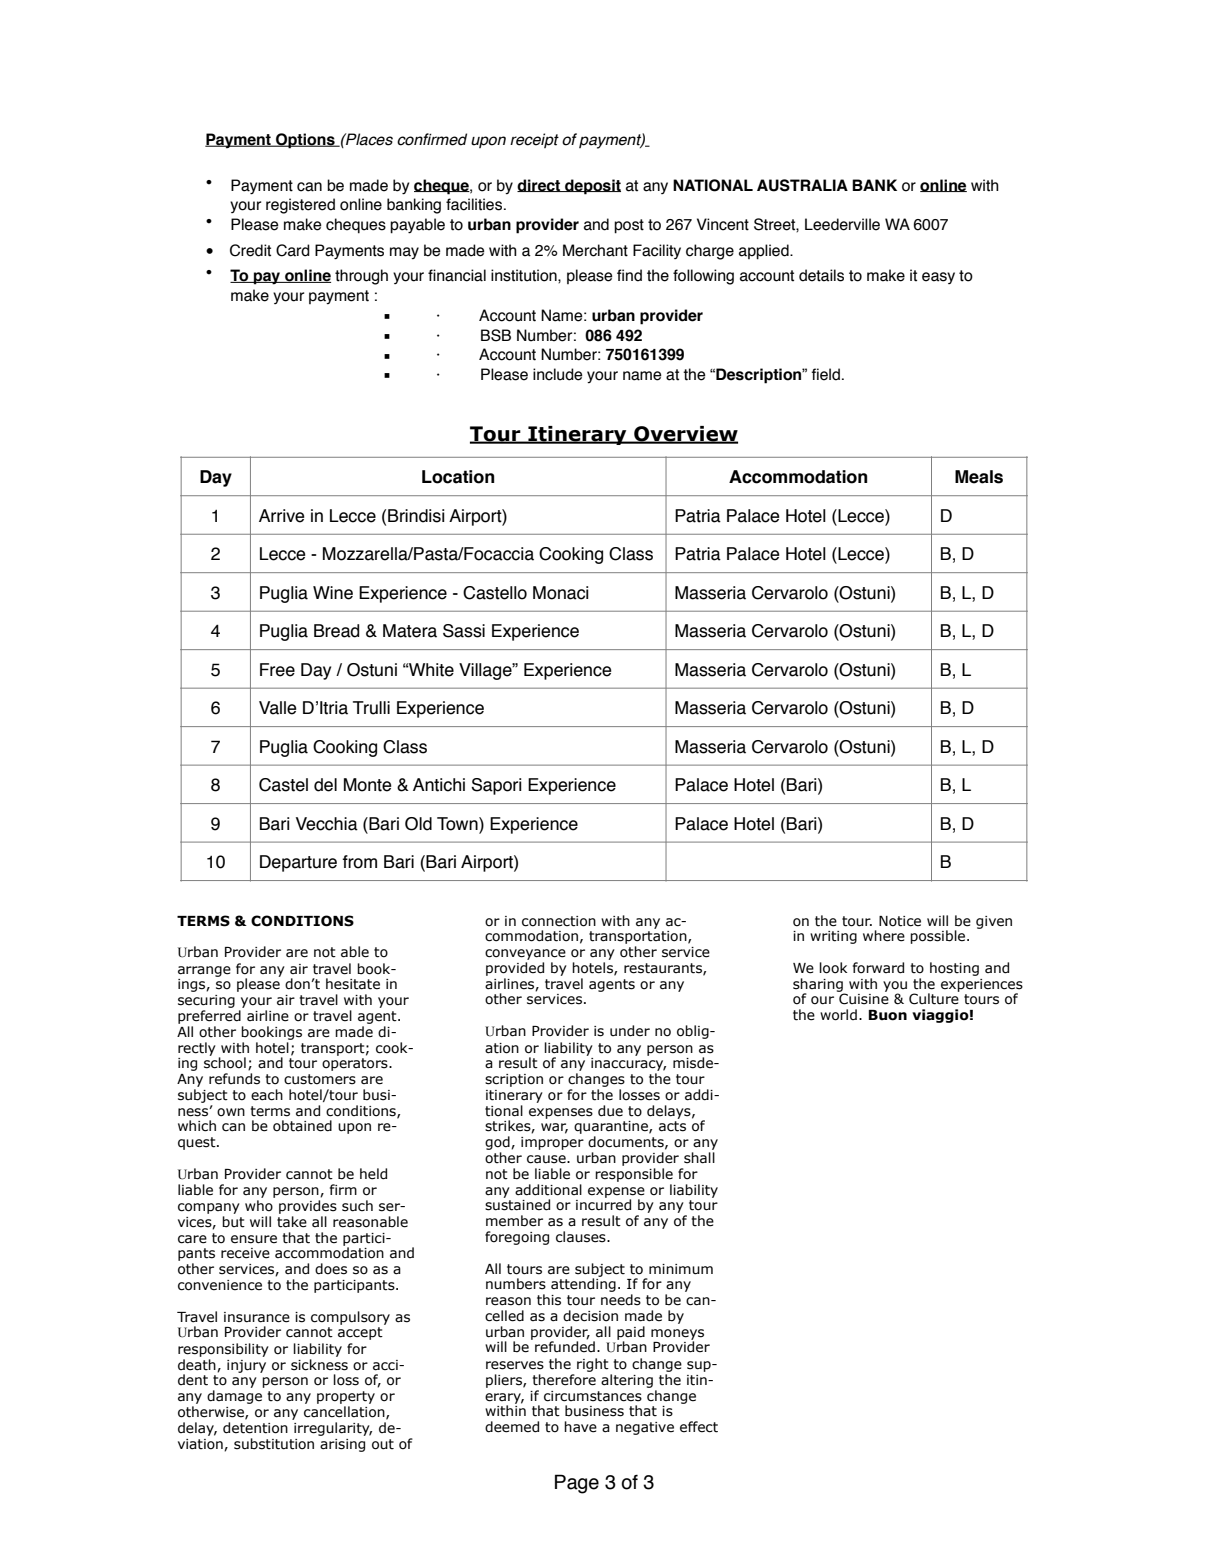  I want to click on detention, so click(255, 1428).
